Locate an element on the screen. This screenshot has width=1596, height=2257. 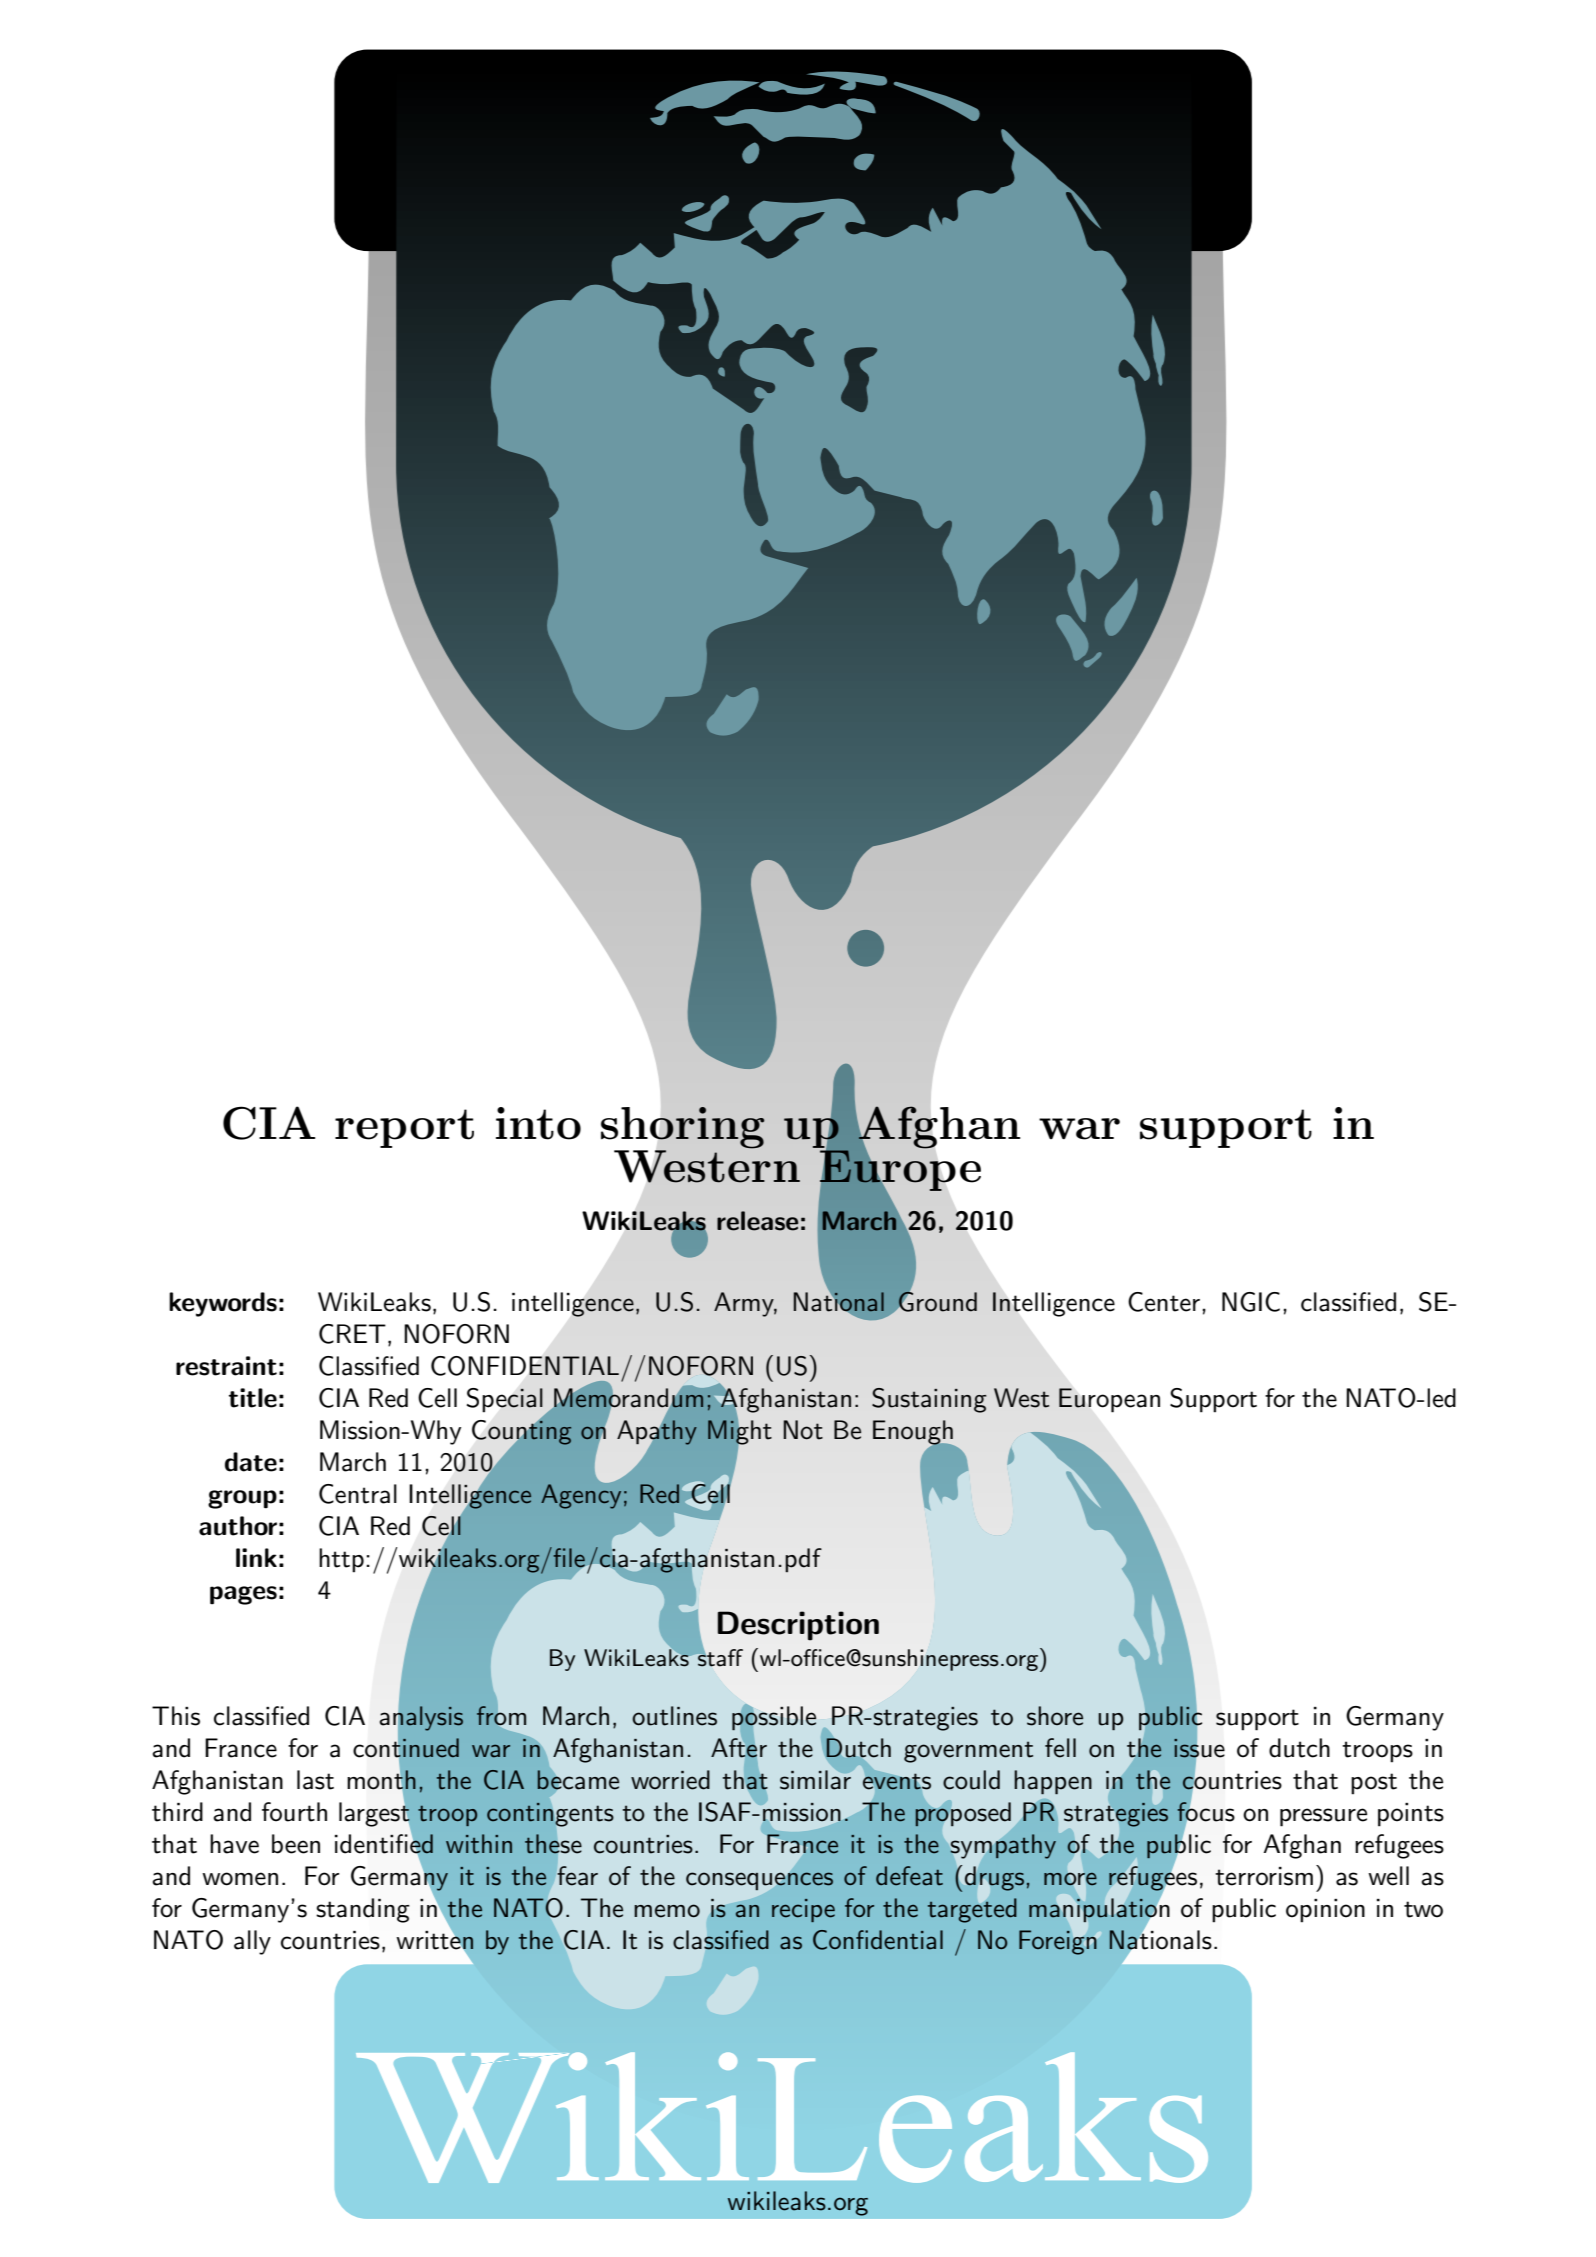
Not is located at coordinates (803, 1430).
